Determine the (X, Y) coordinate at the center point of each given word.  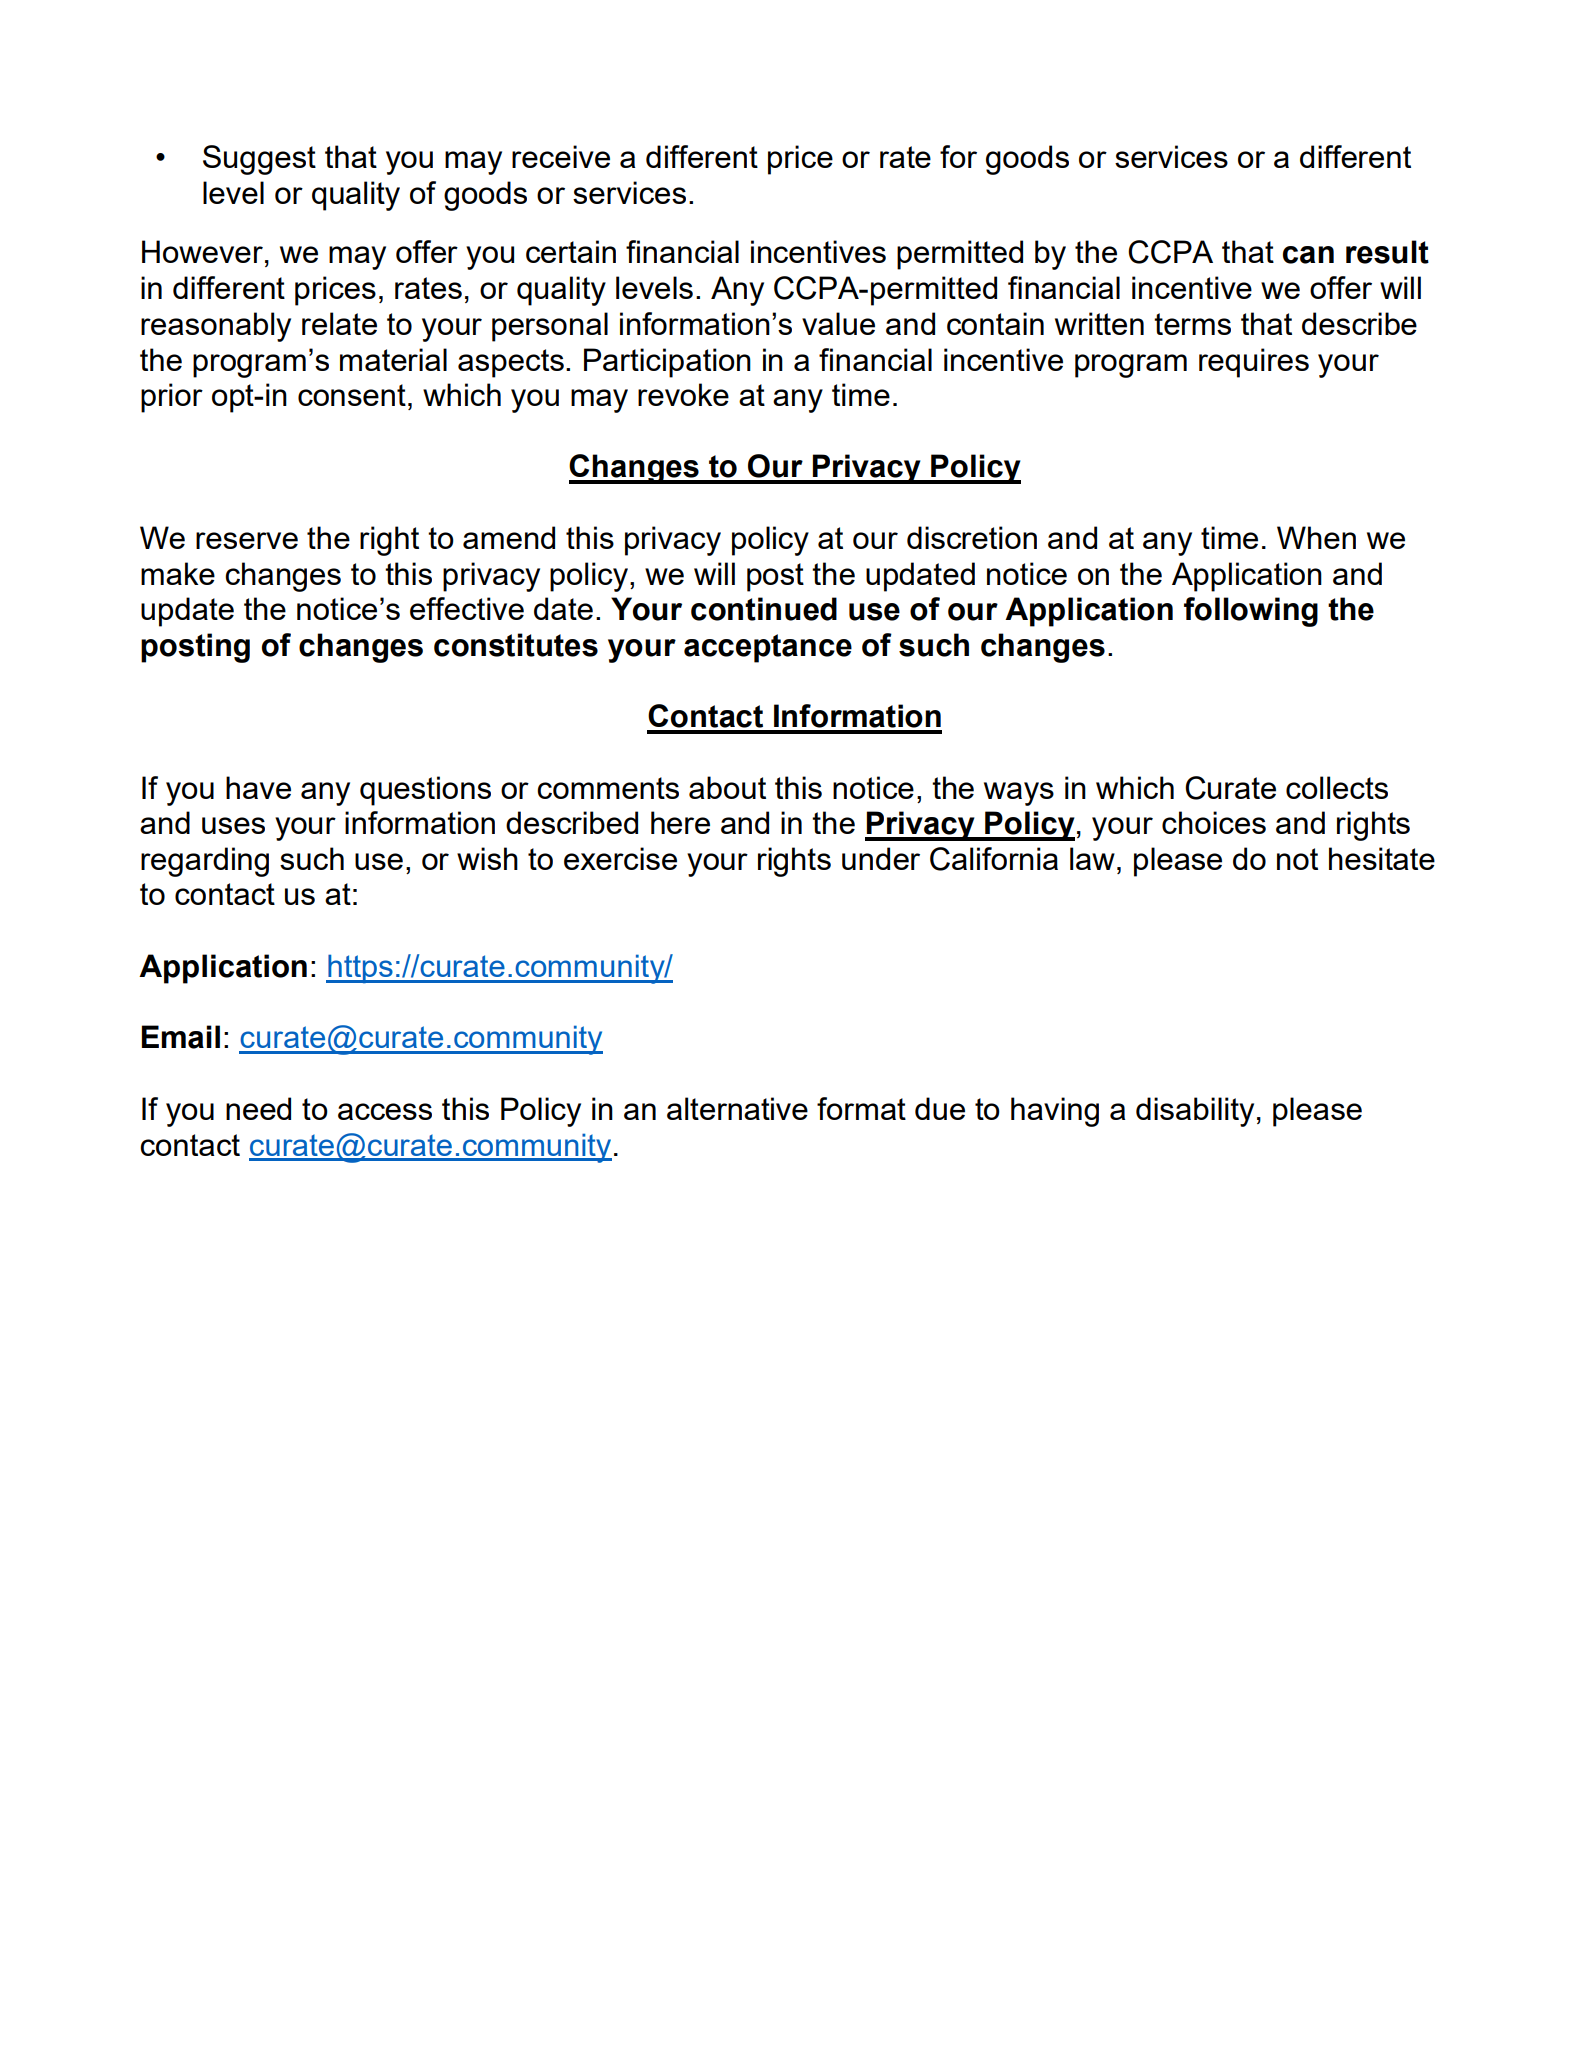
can (1308, 255)
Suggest (259, 160)
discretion (972, 537)
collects (1337, 787)
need (258, 1108)
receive (561, 156)
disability (1195, 1112)
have (258, 787)
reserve (247, 540)
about (727, 787)
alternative (737, 1108)
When (1316, 537)
